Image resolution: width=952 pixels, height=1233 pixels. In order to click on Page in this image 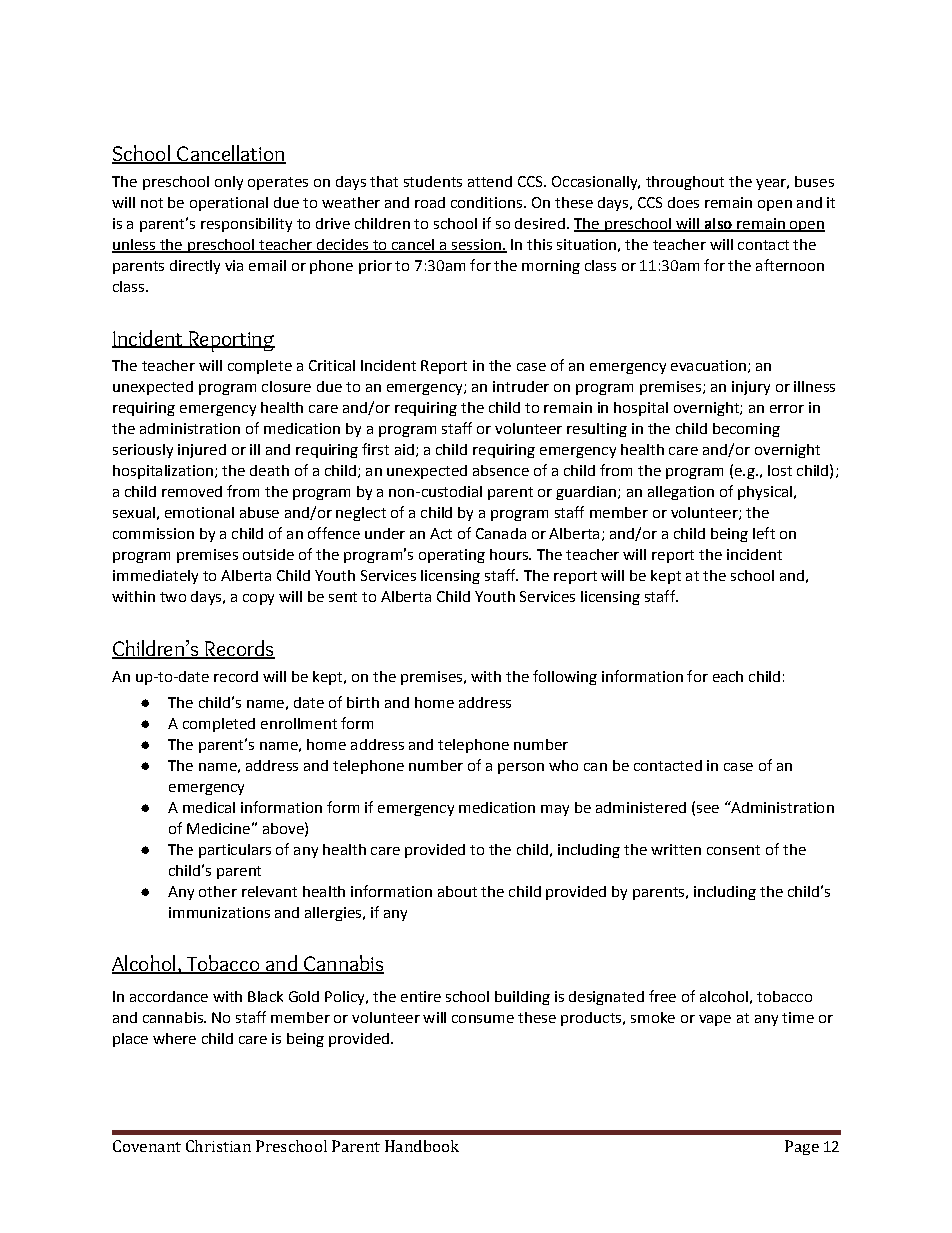, I will do `click(802, 1147)`.
